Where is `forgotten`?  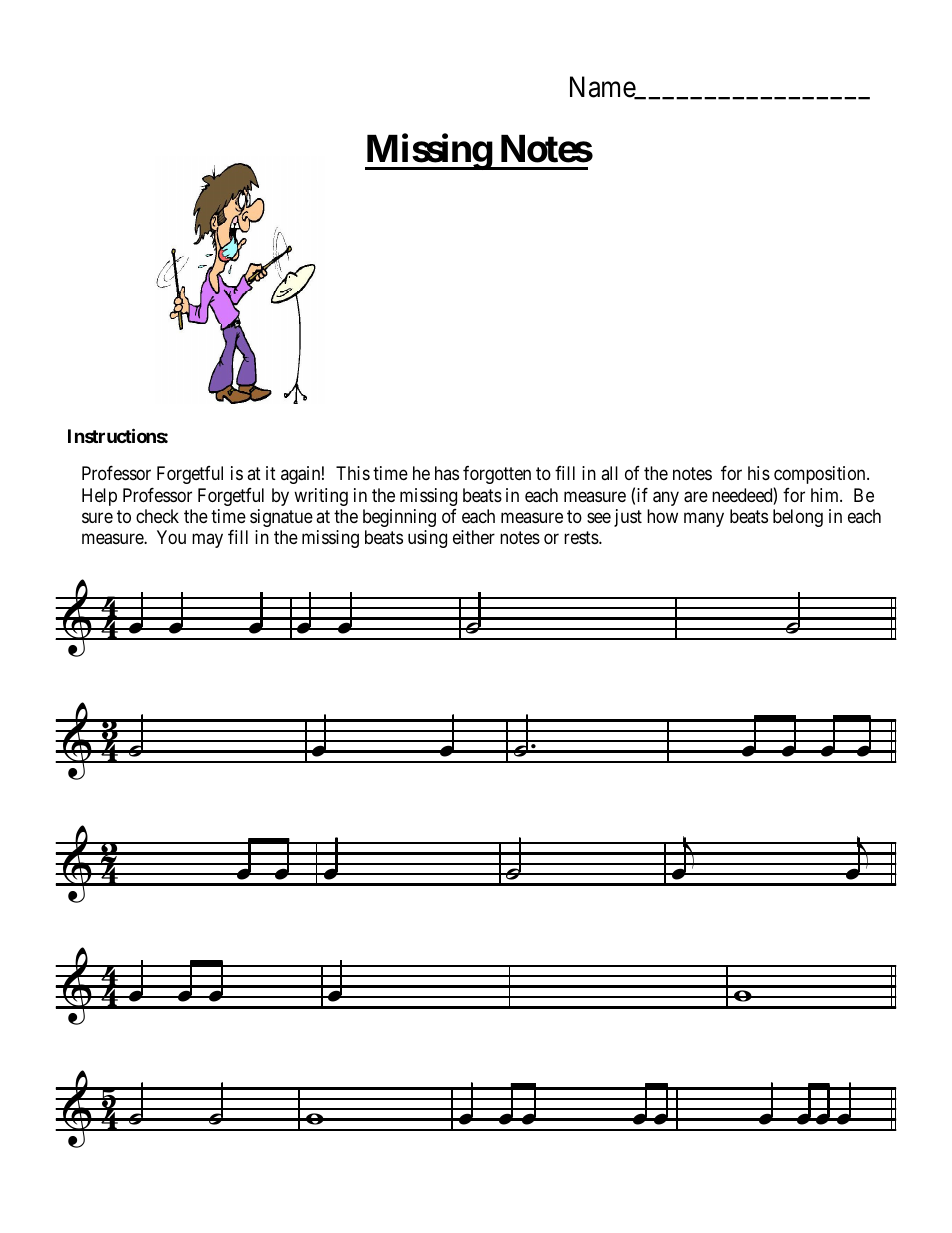
forgotten is located at coordinates (497, 475).
